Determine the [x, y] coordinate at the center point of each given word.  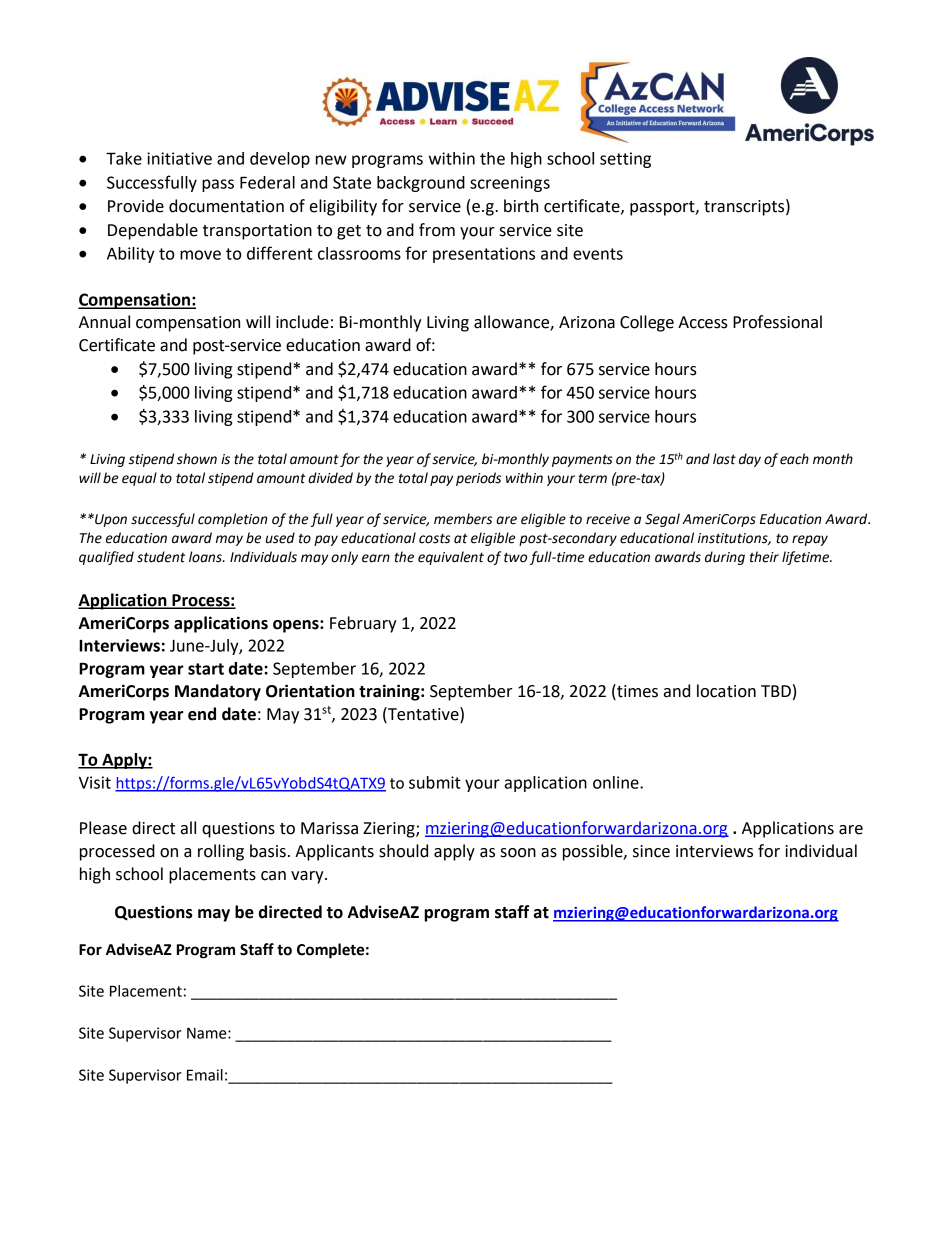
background [421, 184]
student [161, 557]
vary [308, 877]
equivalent [451, 558]
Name [208, 1033]
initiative [179, 158]
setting [625, 160]
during [725, 558]
